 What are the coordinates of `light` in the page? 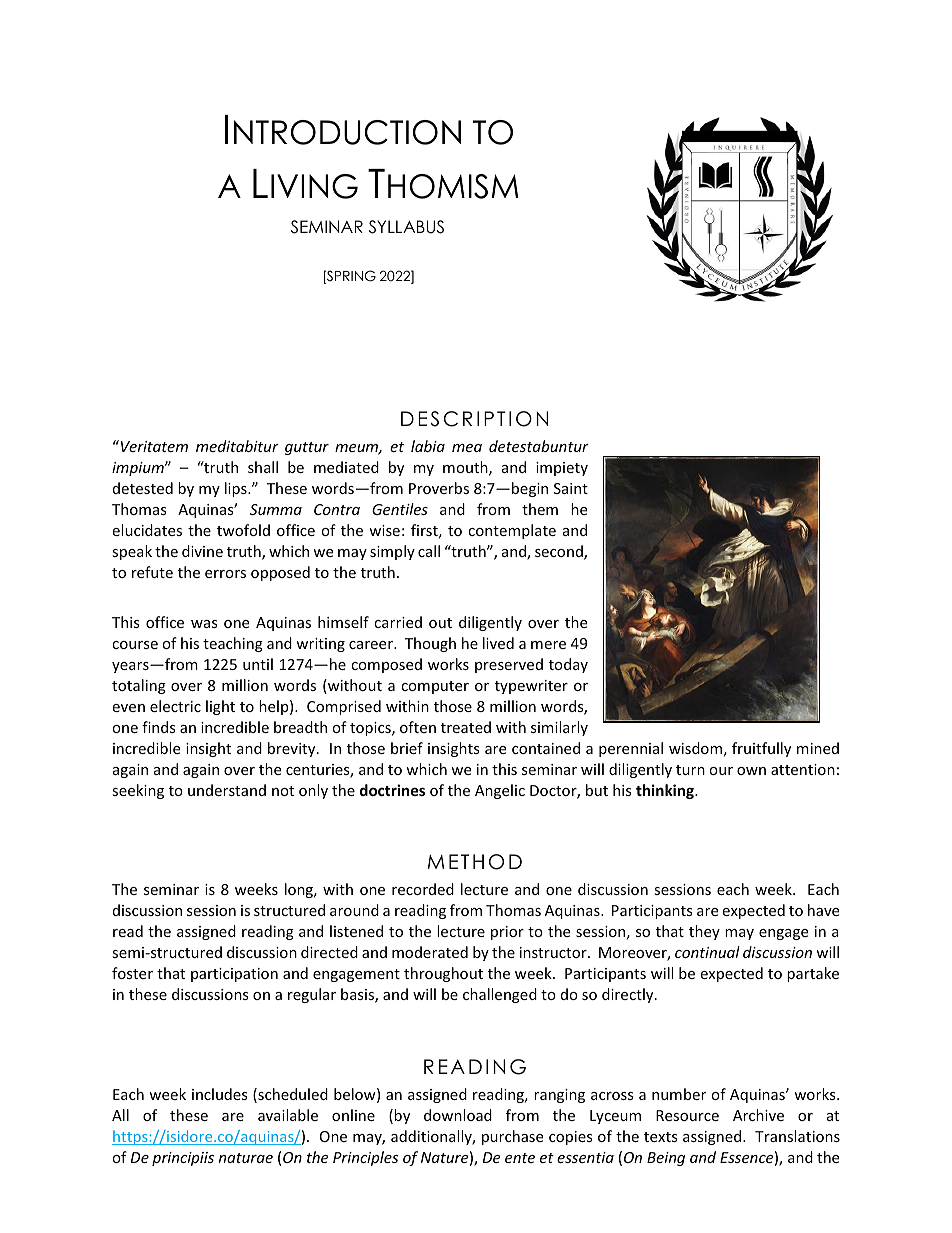 It's located at (220, 707).
